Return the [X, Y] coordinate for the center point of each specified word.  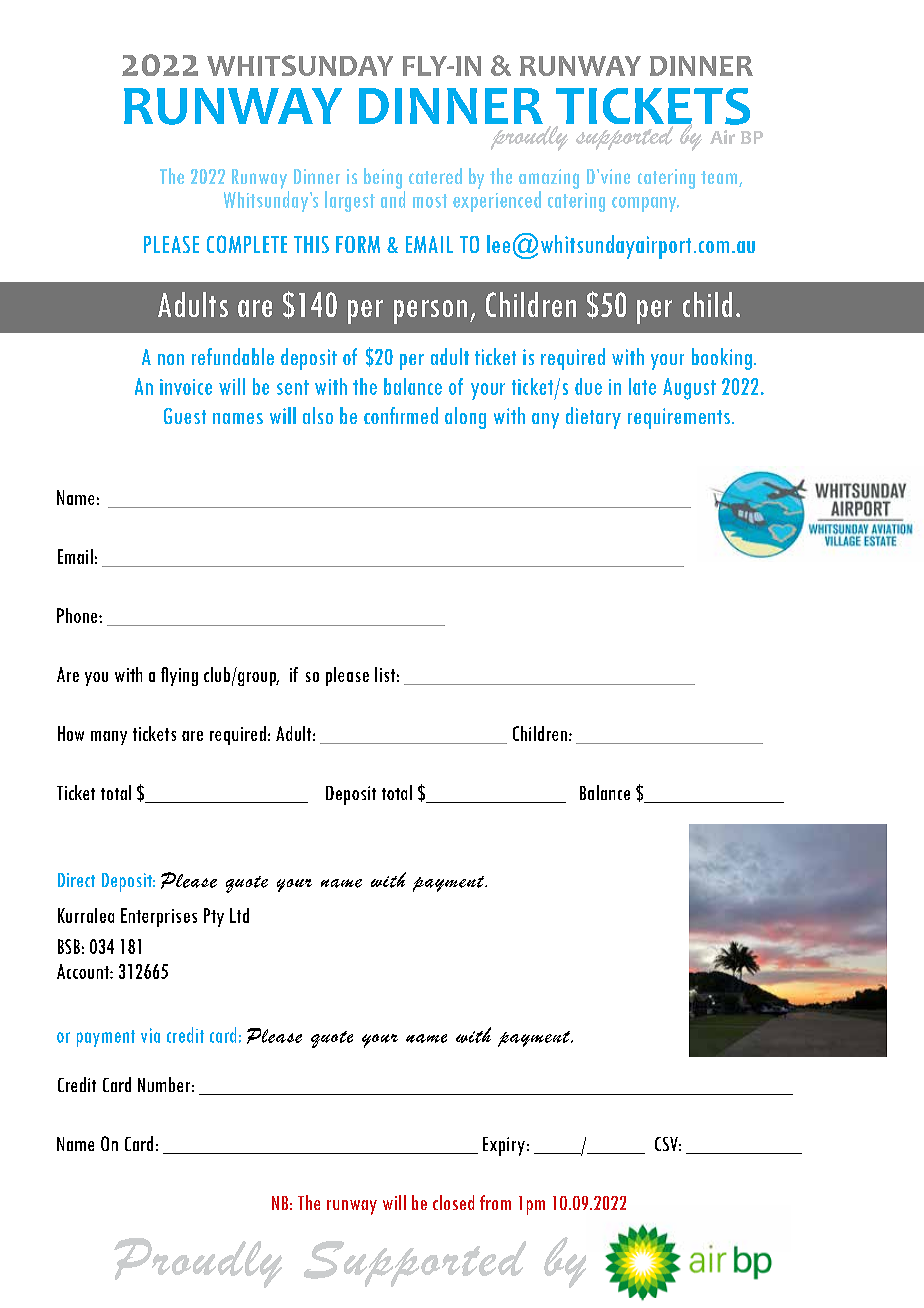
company [645, 204]
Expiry [504, 1146]
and [393, 199]
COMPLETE [247, 244]
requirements [679, 418]
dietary [593, 418]
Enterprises [159, 917]
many [109, 738]
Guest [185, 416]
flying [179, 676]
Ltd [239, 915]
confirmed [401, 415]
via [150, 1035]
